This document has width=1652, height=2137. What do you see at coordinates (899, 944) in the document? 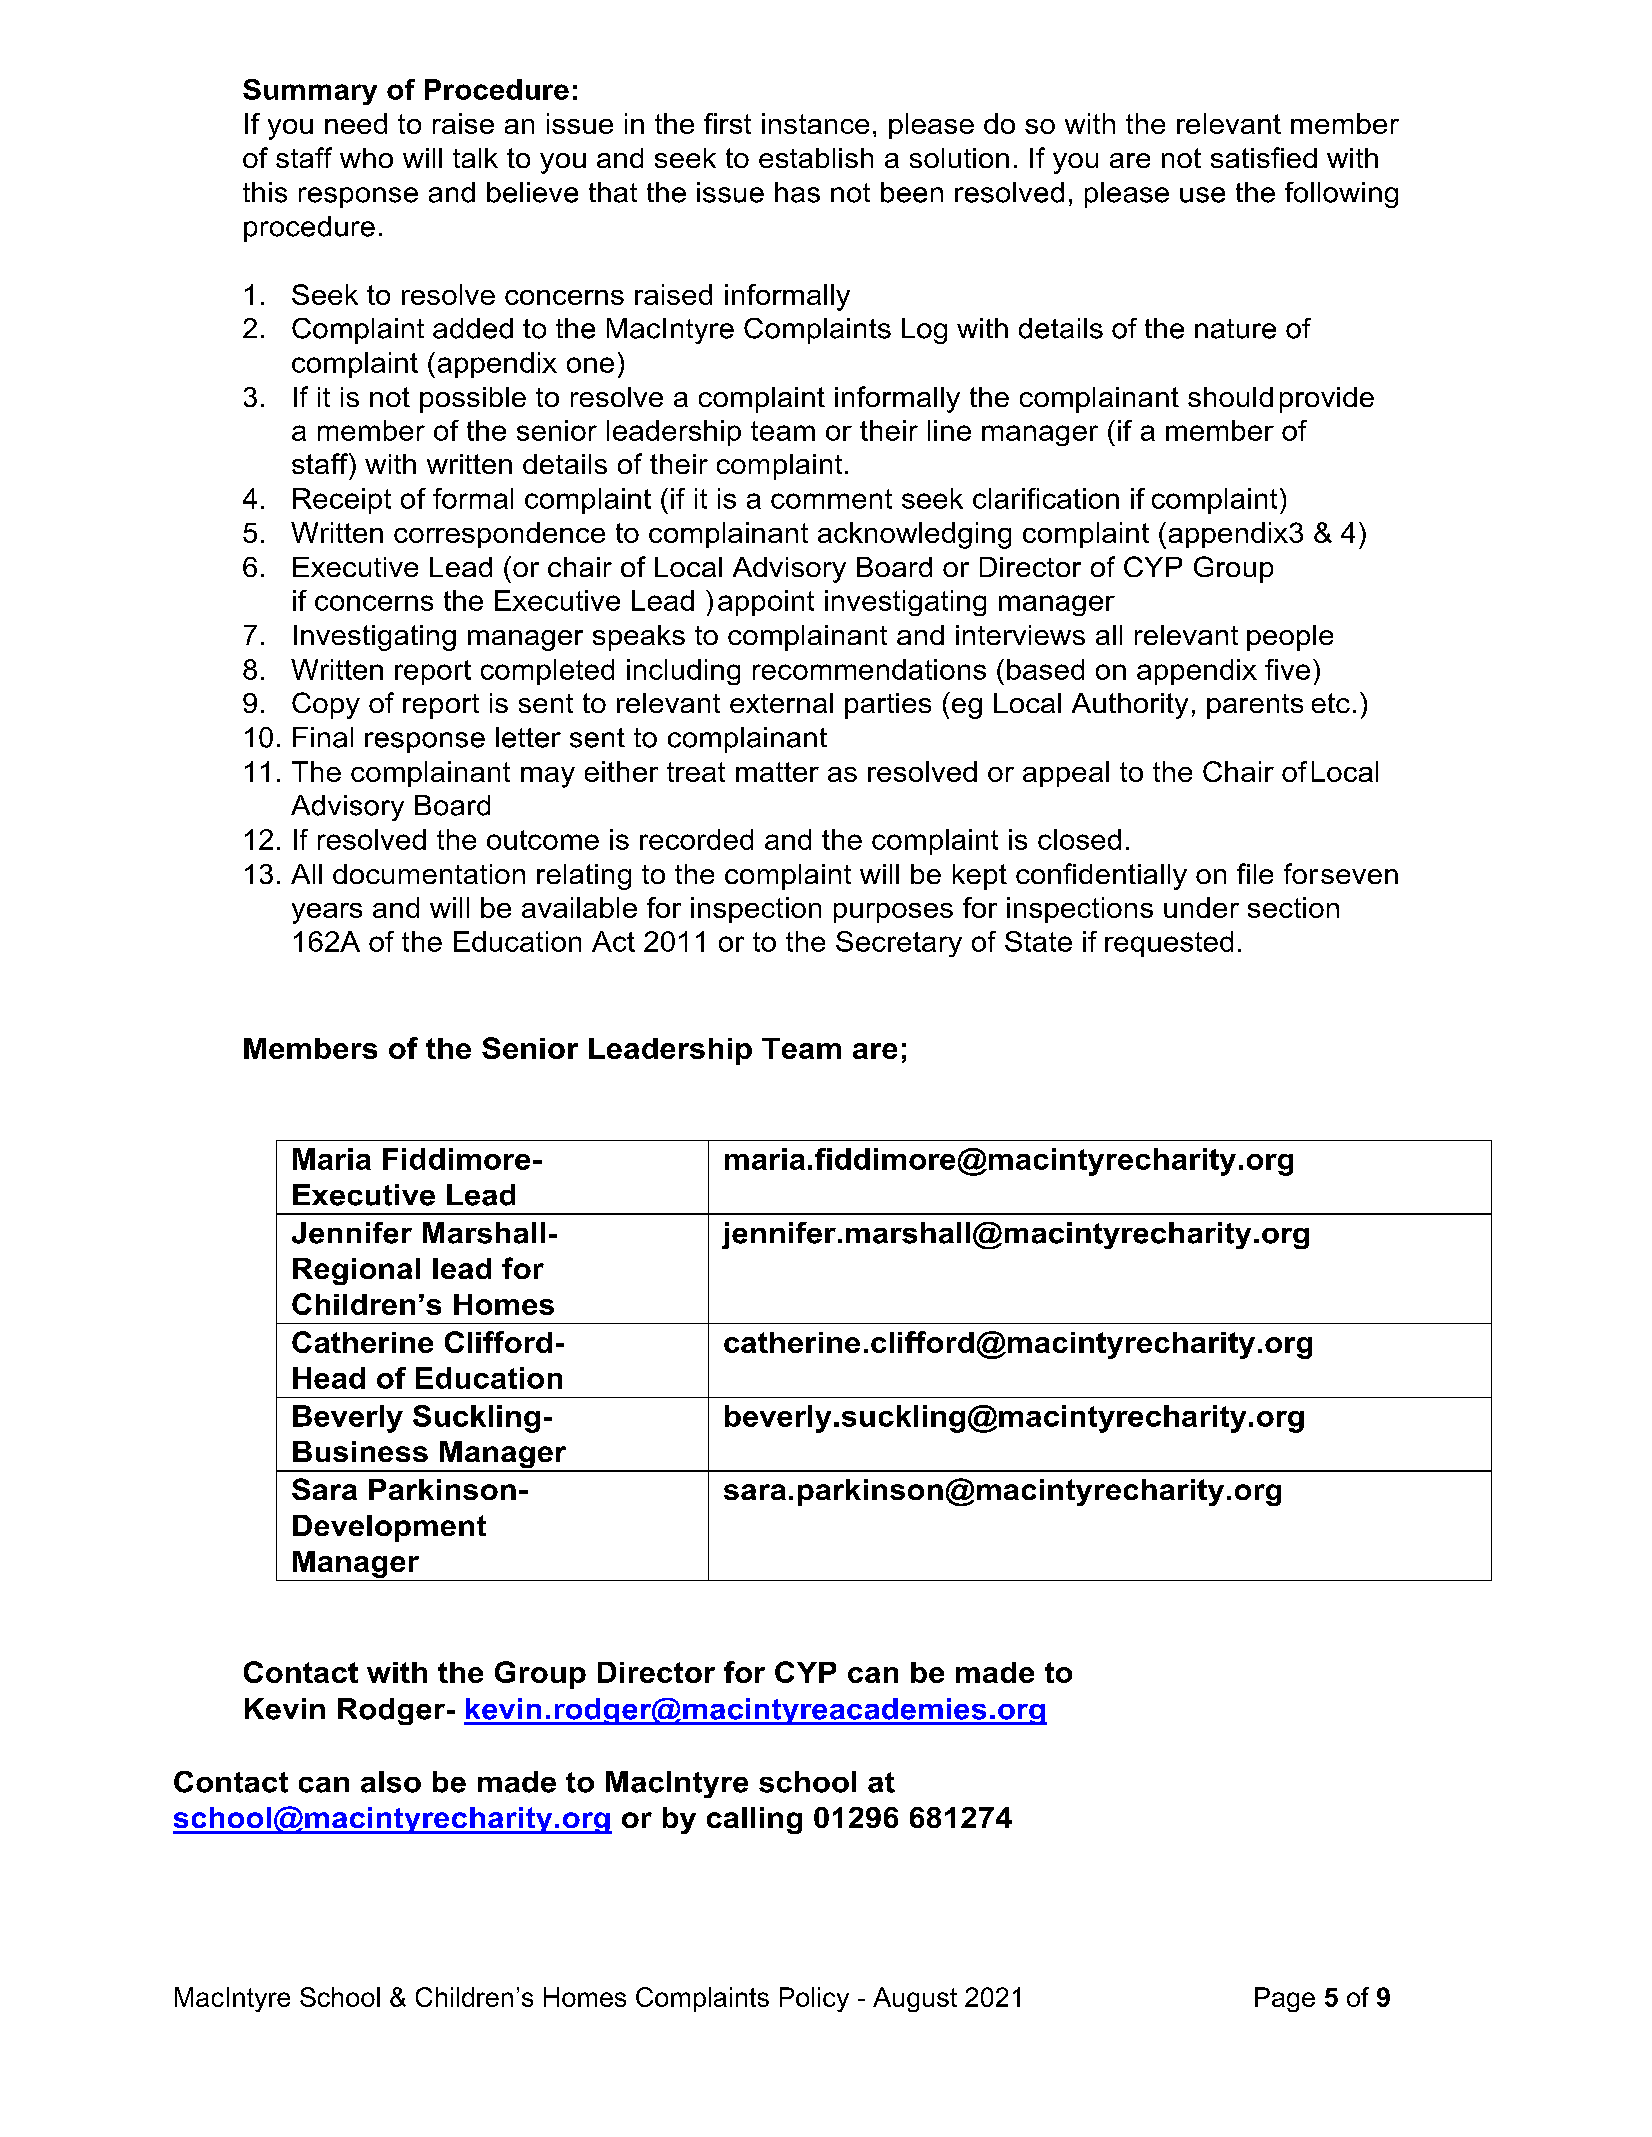
I see `Secretary` at bounding box center [899, 944].
